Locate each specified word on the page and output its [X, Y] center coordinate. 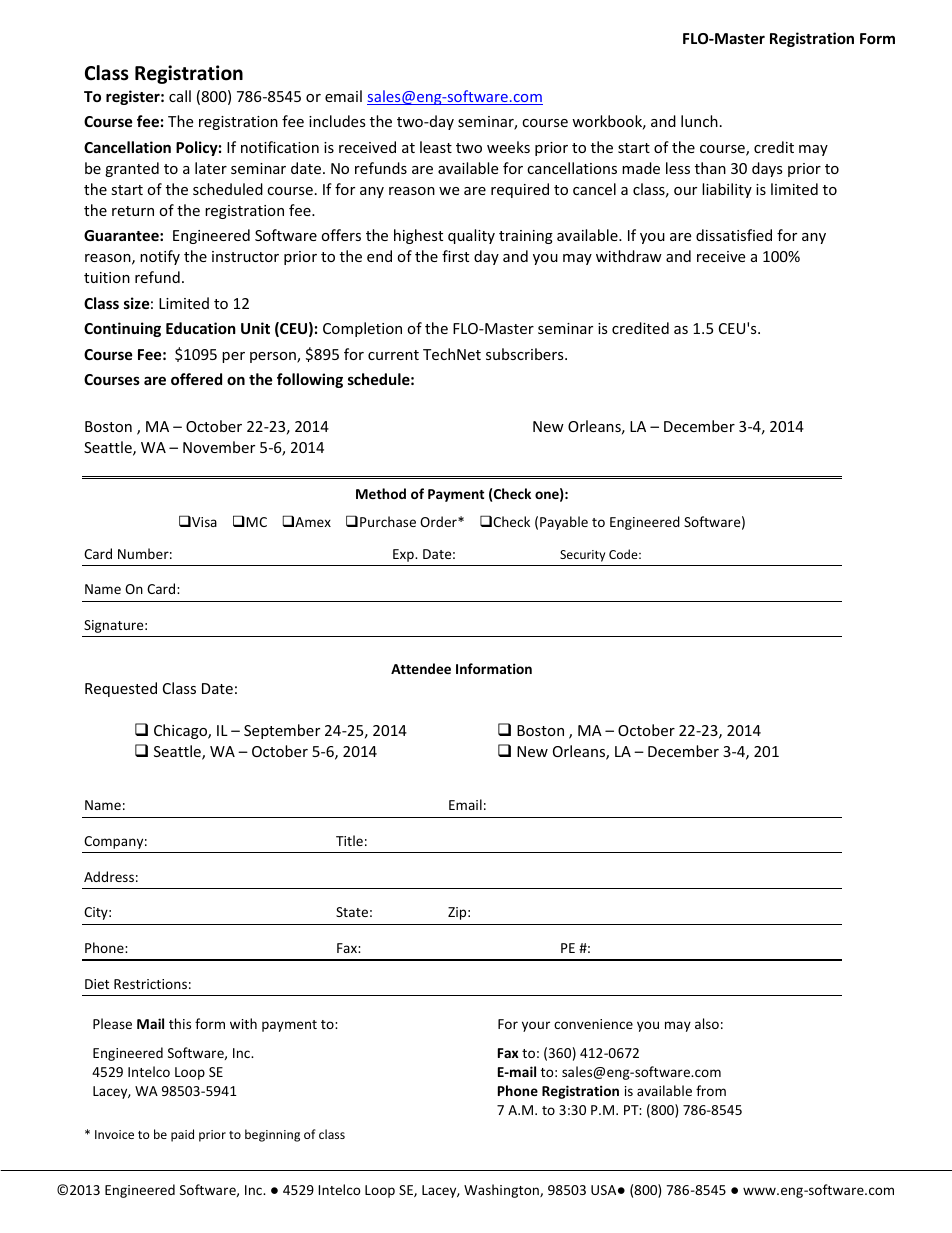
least [436, 147]
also [707, 1023]
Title [349, 840]
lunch [699, 121]
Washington [502, 1191]
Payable [564, 523]
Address [109, 876]
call [180, 96]
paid [182, 1135]
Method [381, 493]
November [219, 447]
